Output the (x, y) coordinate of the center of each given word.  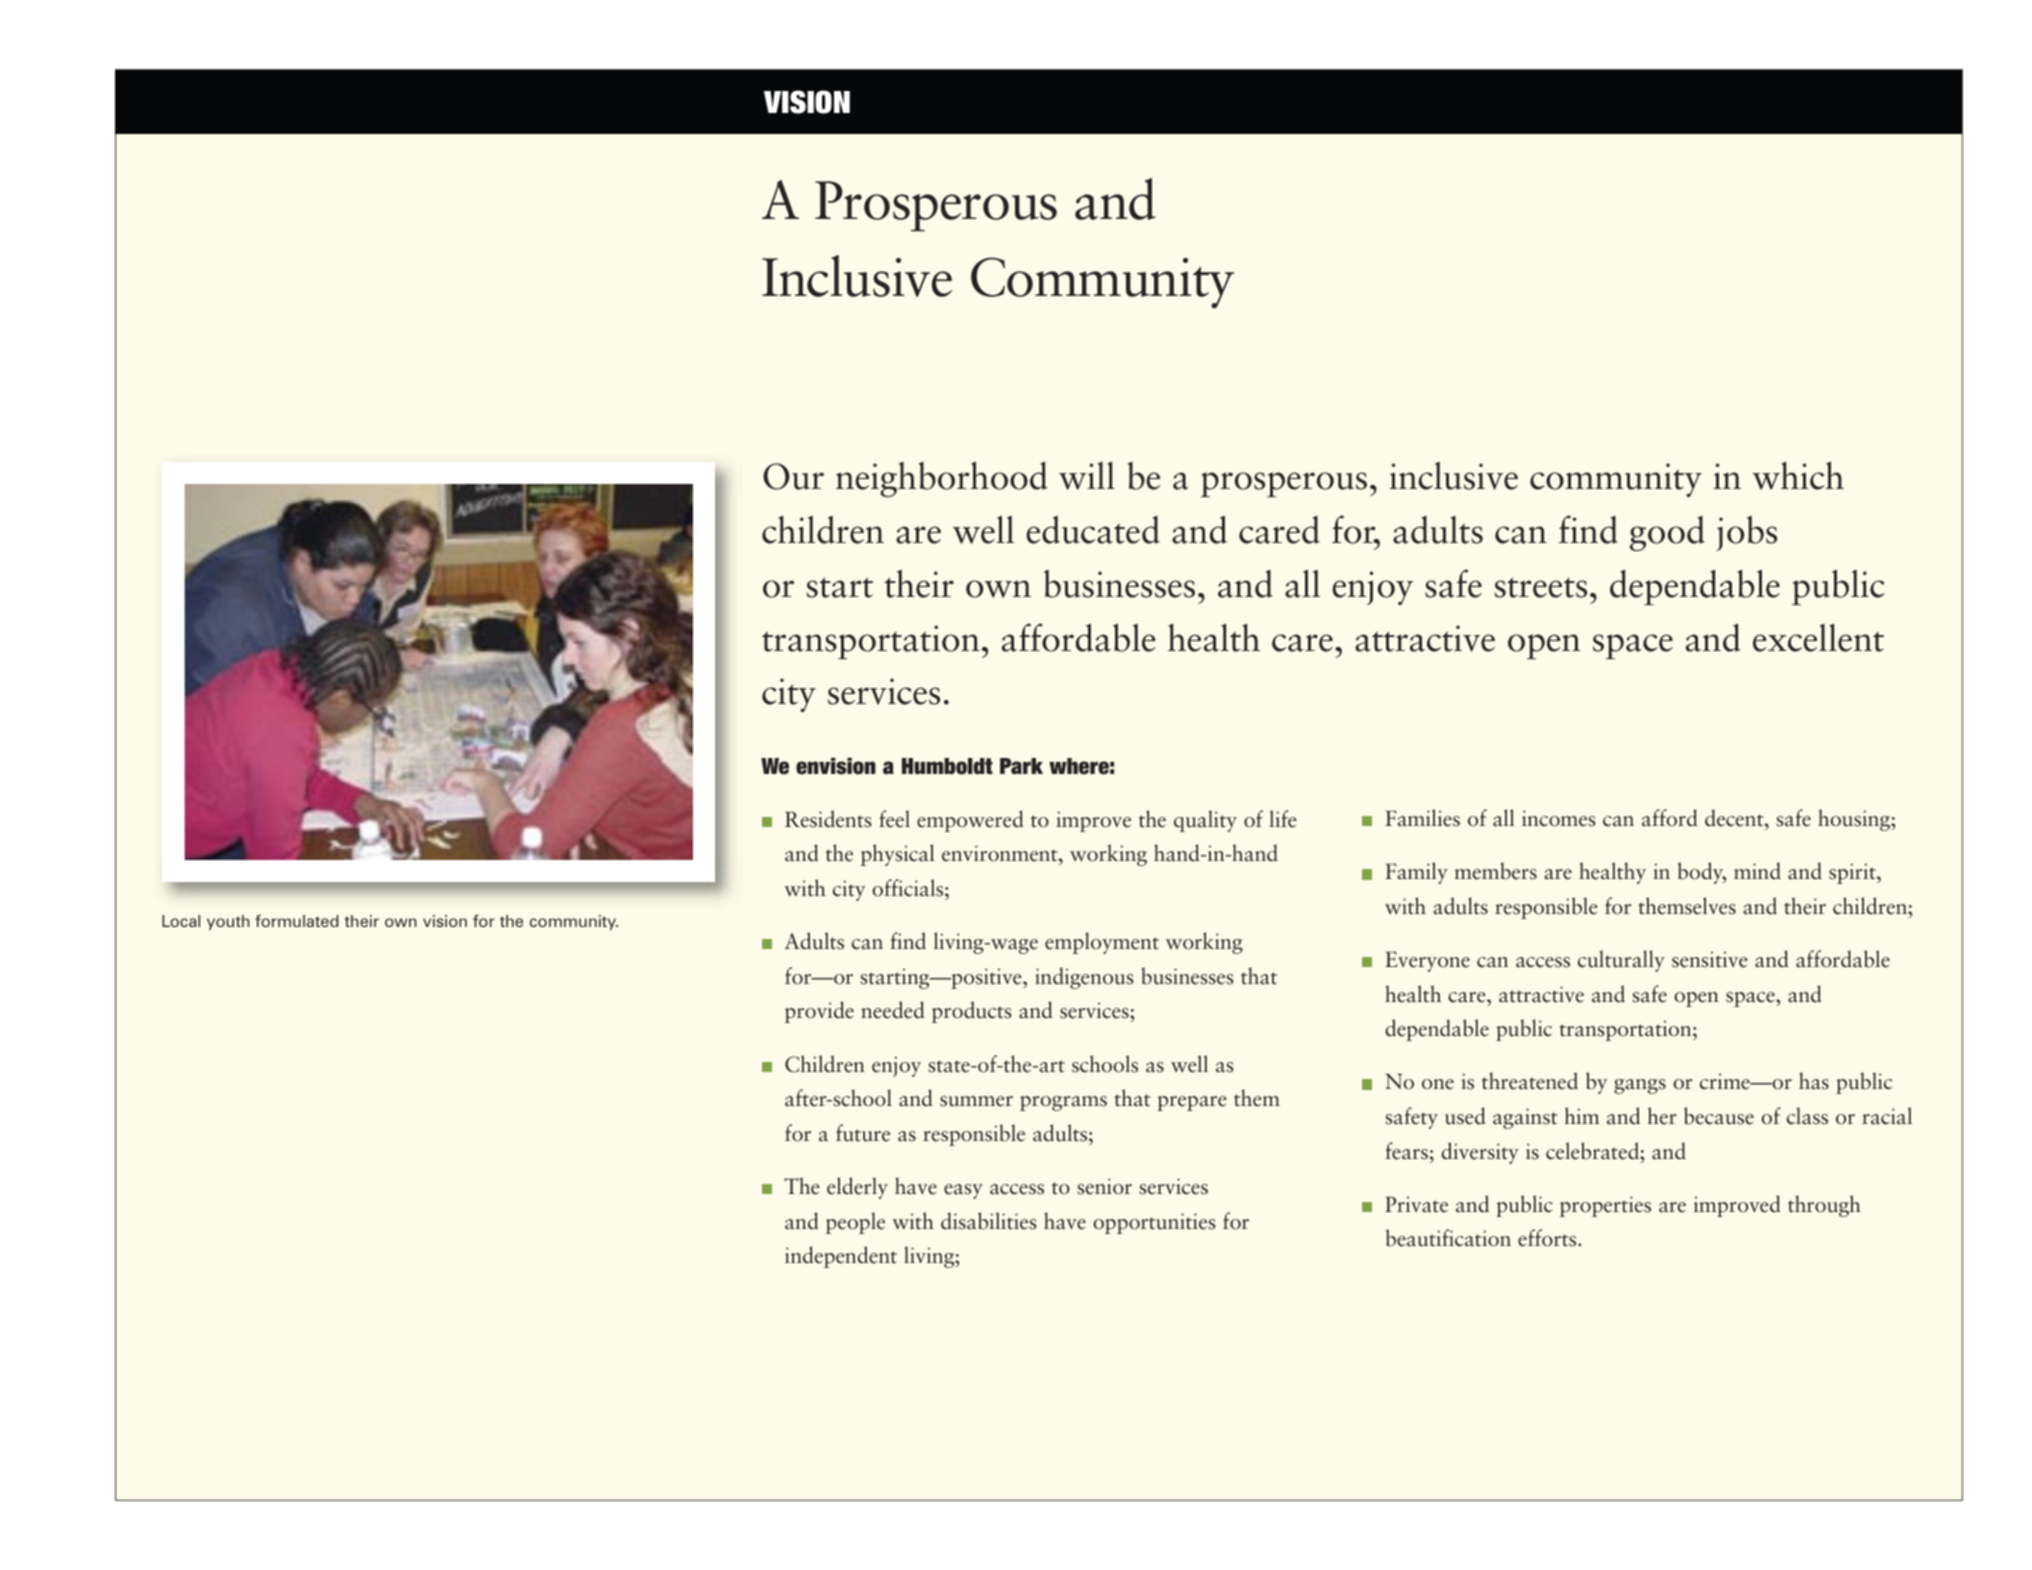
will (1087, 475)
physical (897, 855)
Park (1021, 766)
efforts (1548, 1238)
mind (1757, 871)
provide (819, 1012)
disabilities (989, 1221)
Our (793, 476)
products (972, 1012)
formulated (297, 921)
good (1667, 533)
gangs (1640, 1086)
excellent (1818, 637)
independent (841, 1257)
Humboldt (947, 766)
